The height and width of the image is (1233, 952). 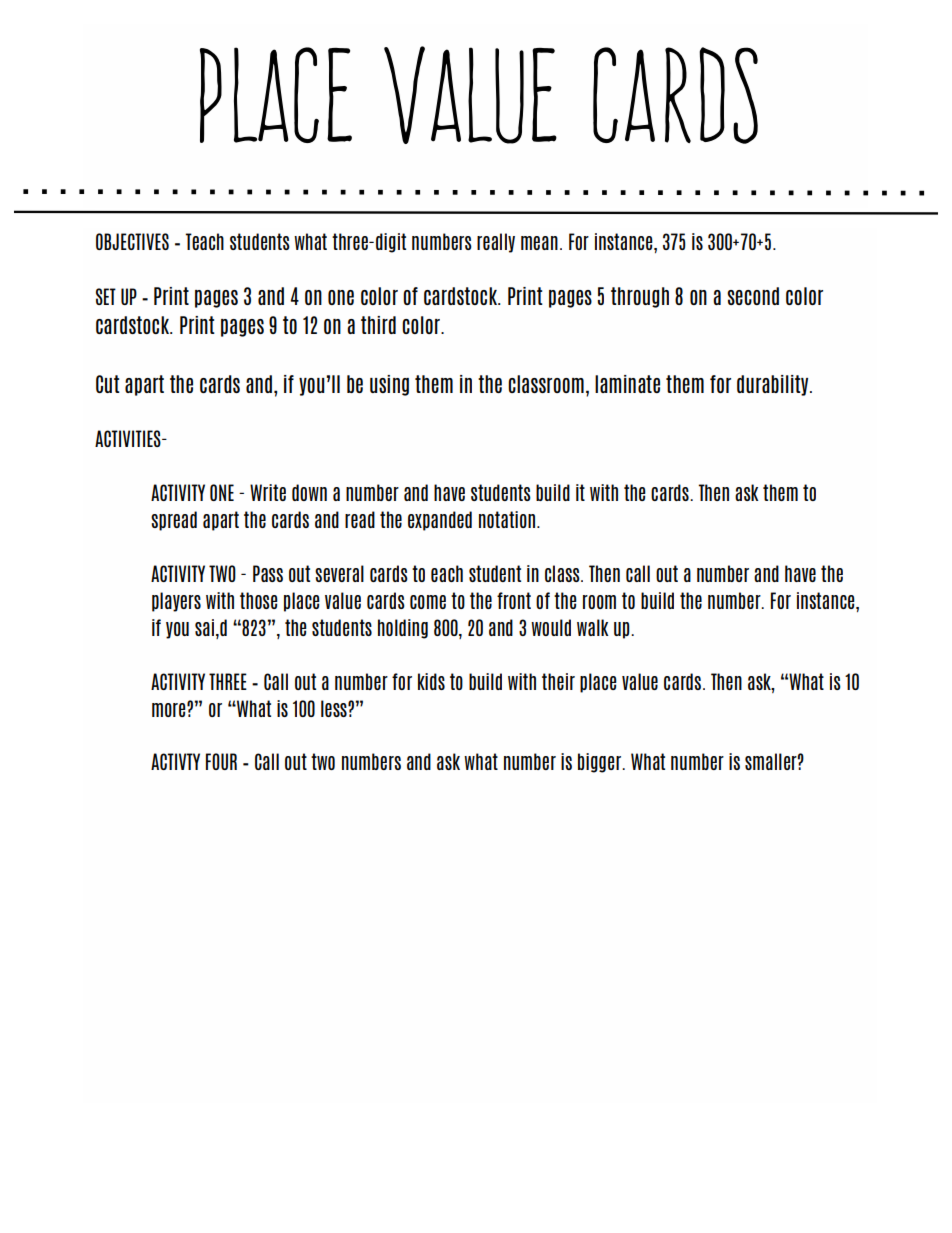 What do you see at coordinates (440, 521) in the image?
I see `expanded` at bounding box center [440, 521].
